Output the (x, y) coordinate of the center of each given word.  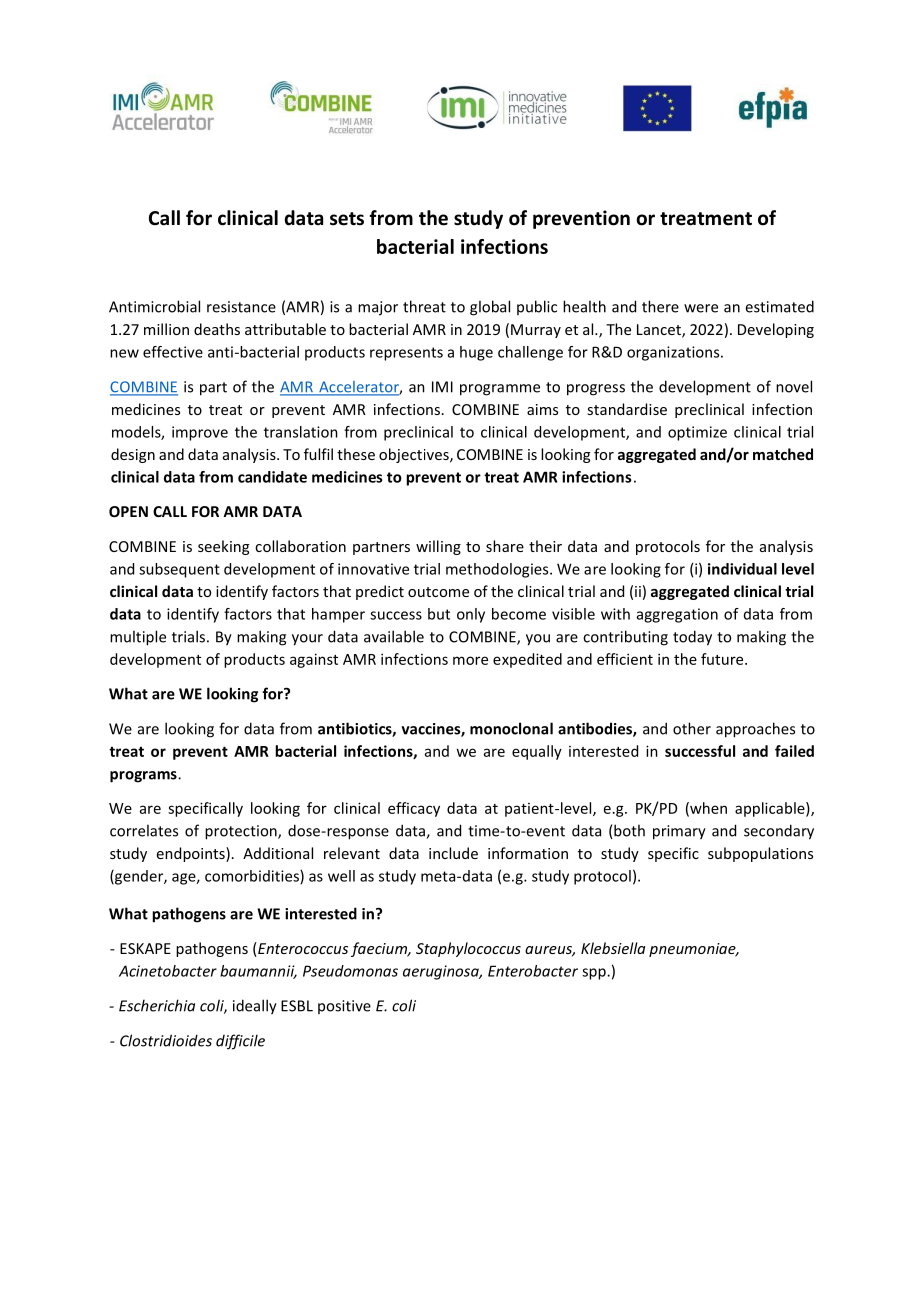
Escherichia (157, 1005)
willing (438, 547)
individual (742, 569)
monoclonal (511, 728)
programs (144, 777)
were (701, 308)
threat (424, 306)
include (453, 853)
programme (500, 390)
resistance (241, 307)
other (692, 728)
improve (200, 433)
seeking (223, 547)
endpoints (192, 854)
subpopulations (760, 854)
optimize (697, 433)
